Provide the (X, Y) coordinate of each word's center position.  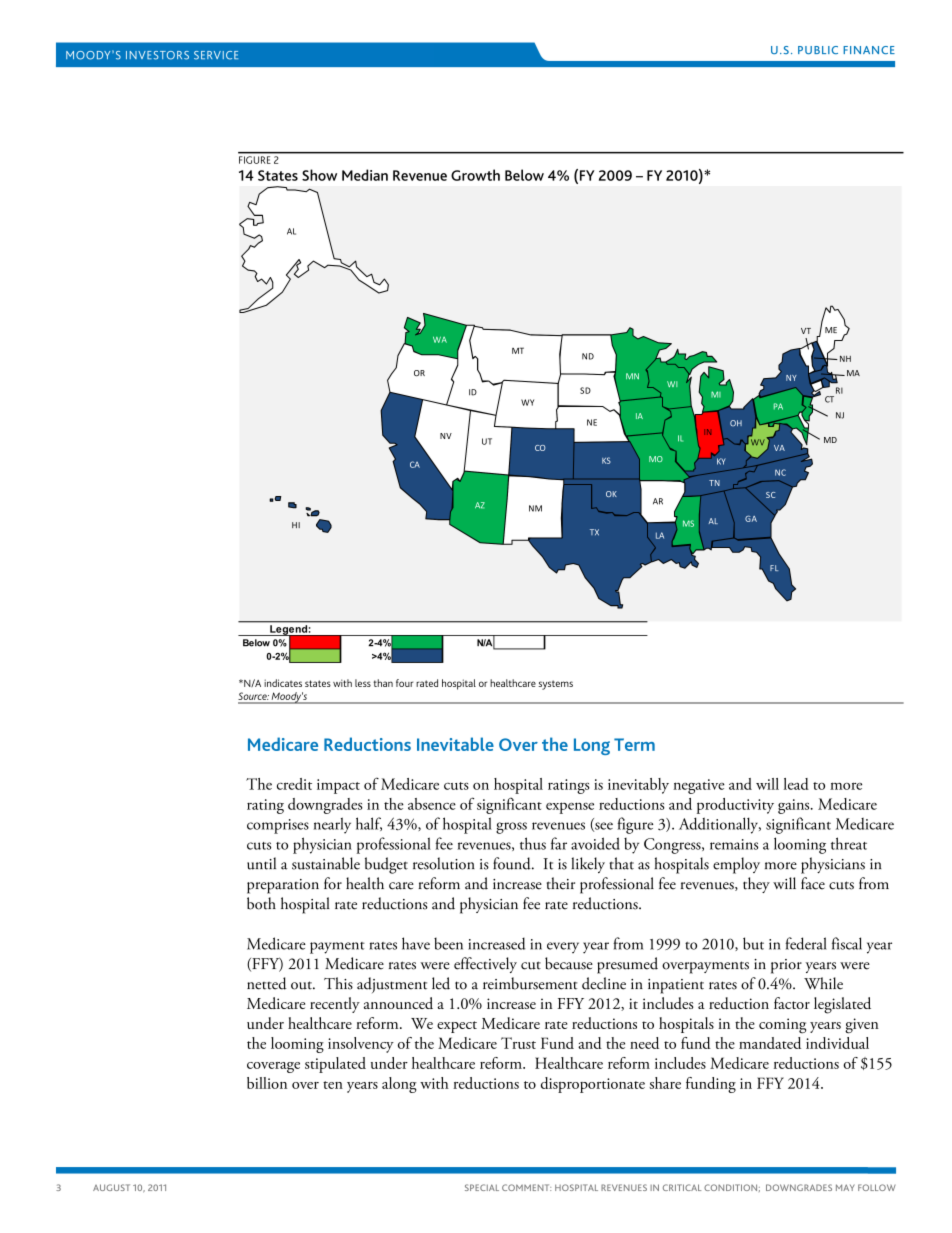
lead (796, 784)
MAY (845, 1187)
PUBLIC (818, 50)
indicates (283, 683)
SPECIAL (482, 1187)
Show (319, 175)
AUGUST (111, 1187)
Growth (475, 175)
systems (555, 685)
